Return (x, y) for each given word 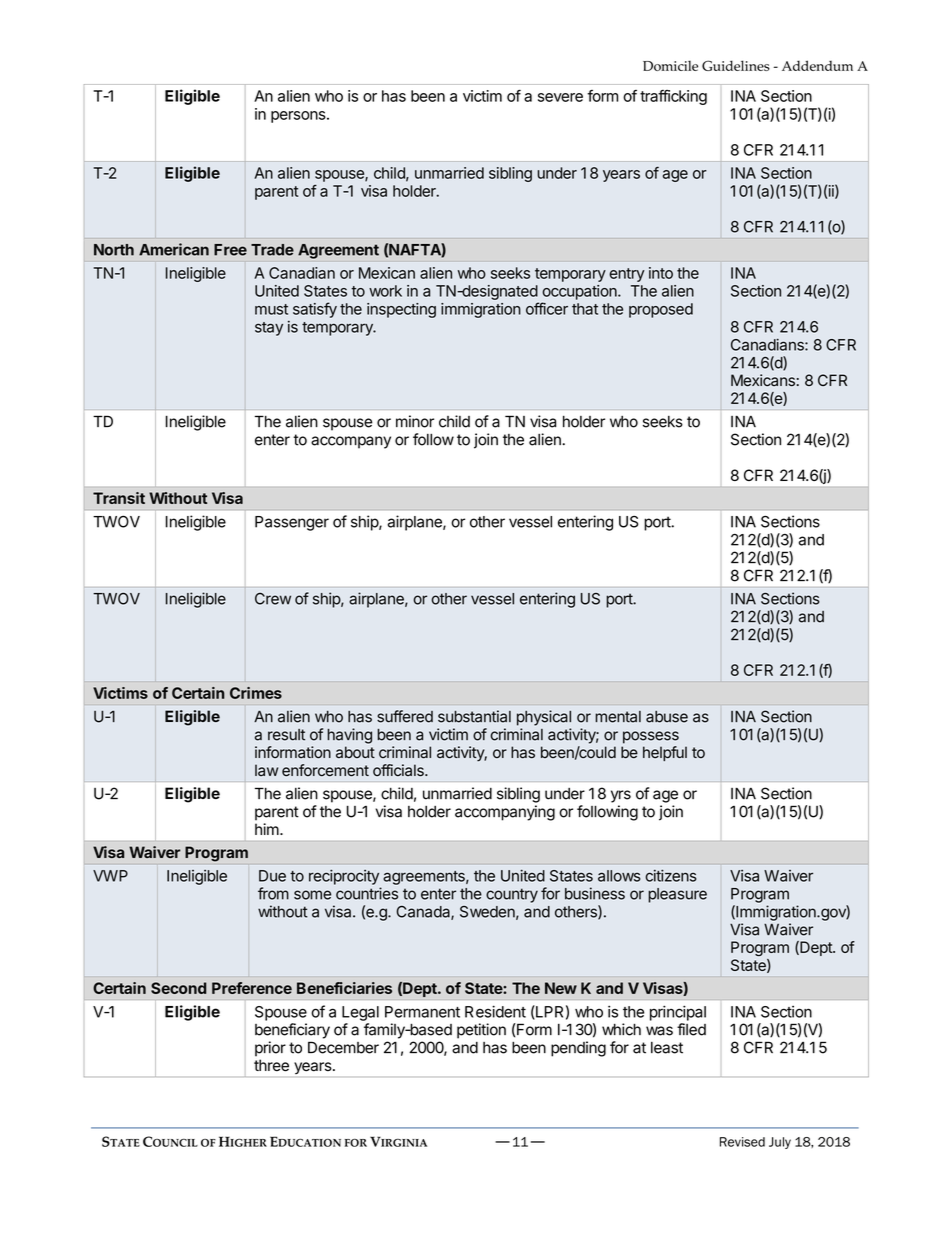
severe (560, 97)
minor (415, 421)
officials (399, 770)
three (271, 1065)
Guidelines (736, 65)
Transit (119, 498)
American (174, 249)
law (266, 770)
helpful (665, 753)
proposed (661, 310)
